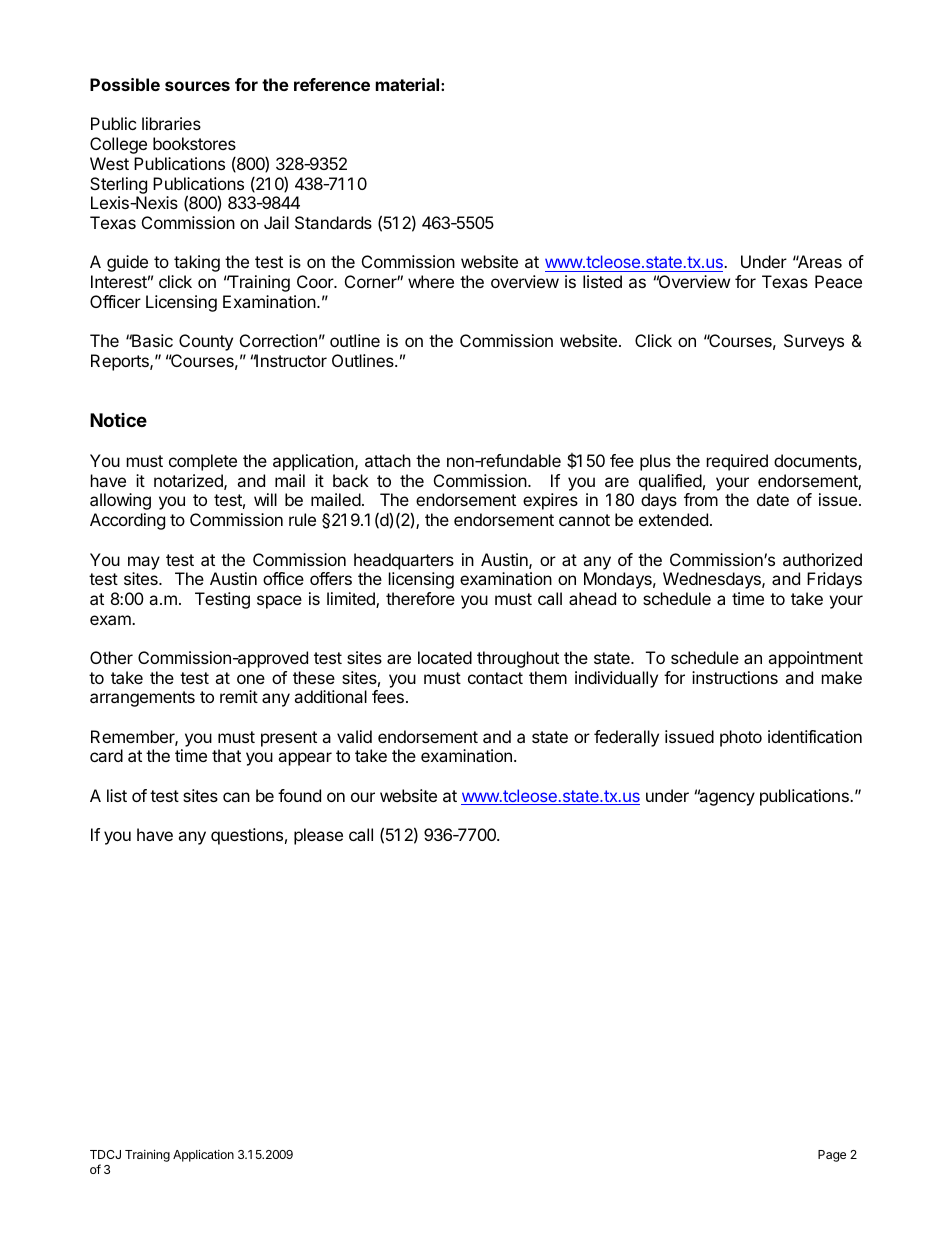  I want to click on space, so click(279, 602).
